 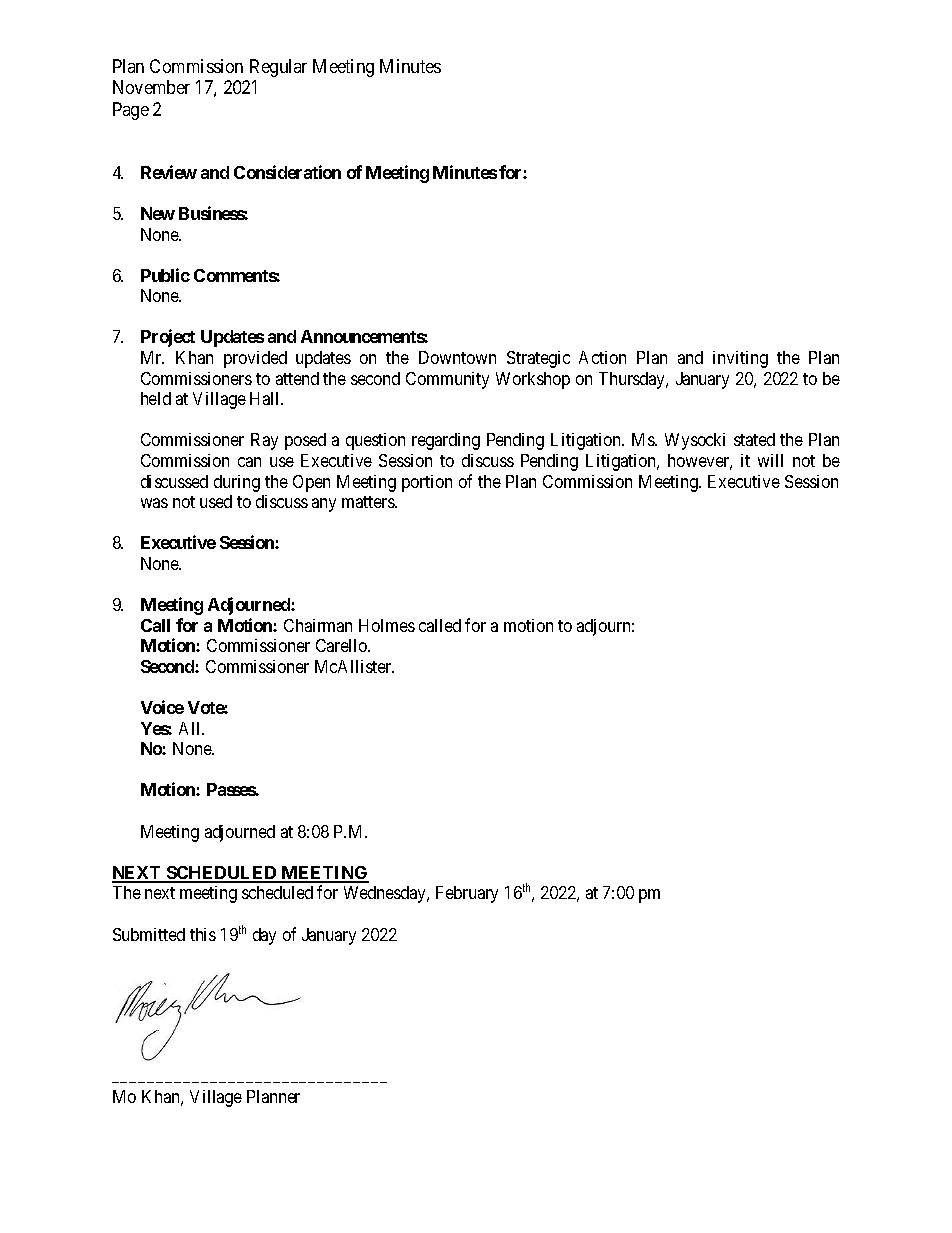 What do you see at coordinates (467, 894) in the image?
I see `February` at bounding box center [467, 894].
